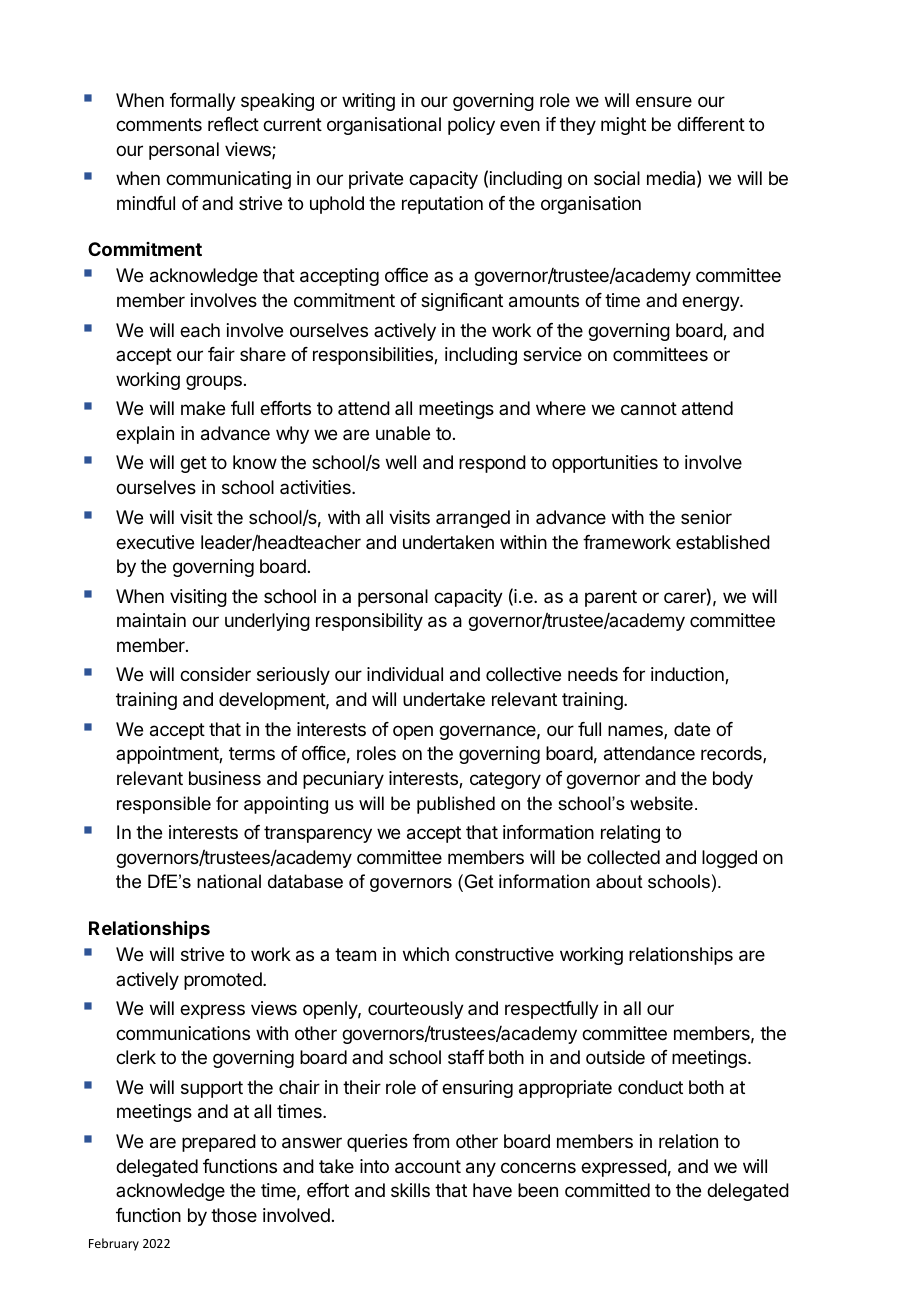  I want to click on those, so click(234, 1215).
